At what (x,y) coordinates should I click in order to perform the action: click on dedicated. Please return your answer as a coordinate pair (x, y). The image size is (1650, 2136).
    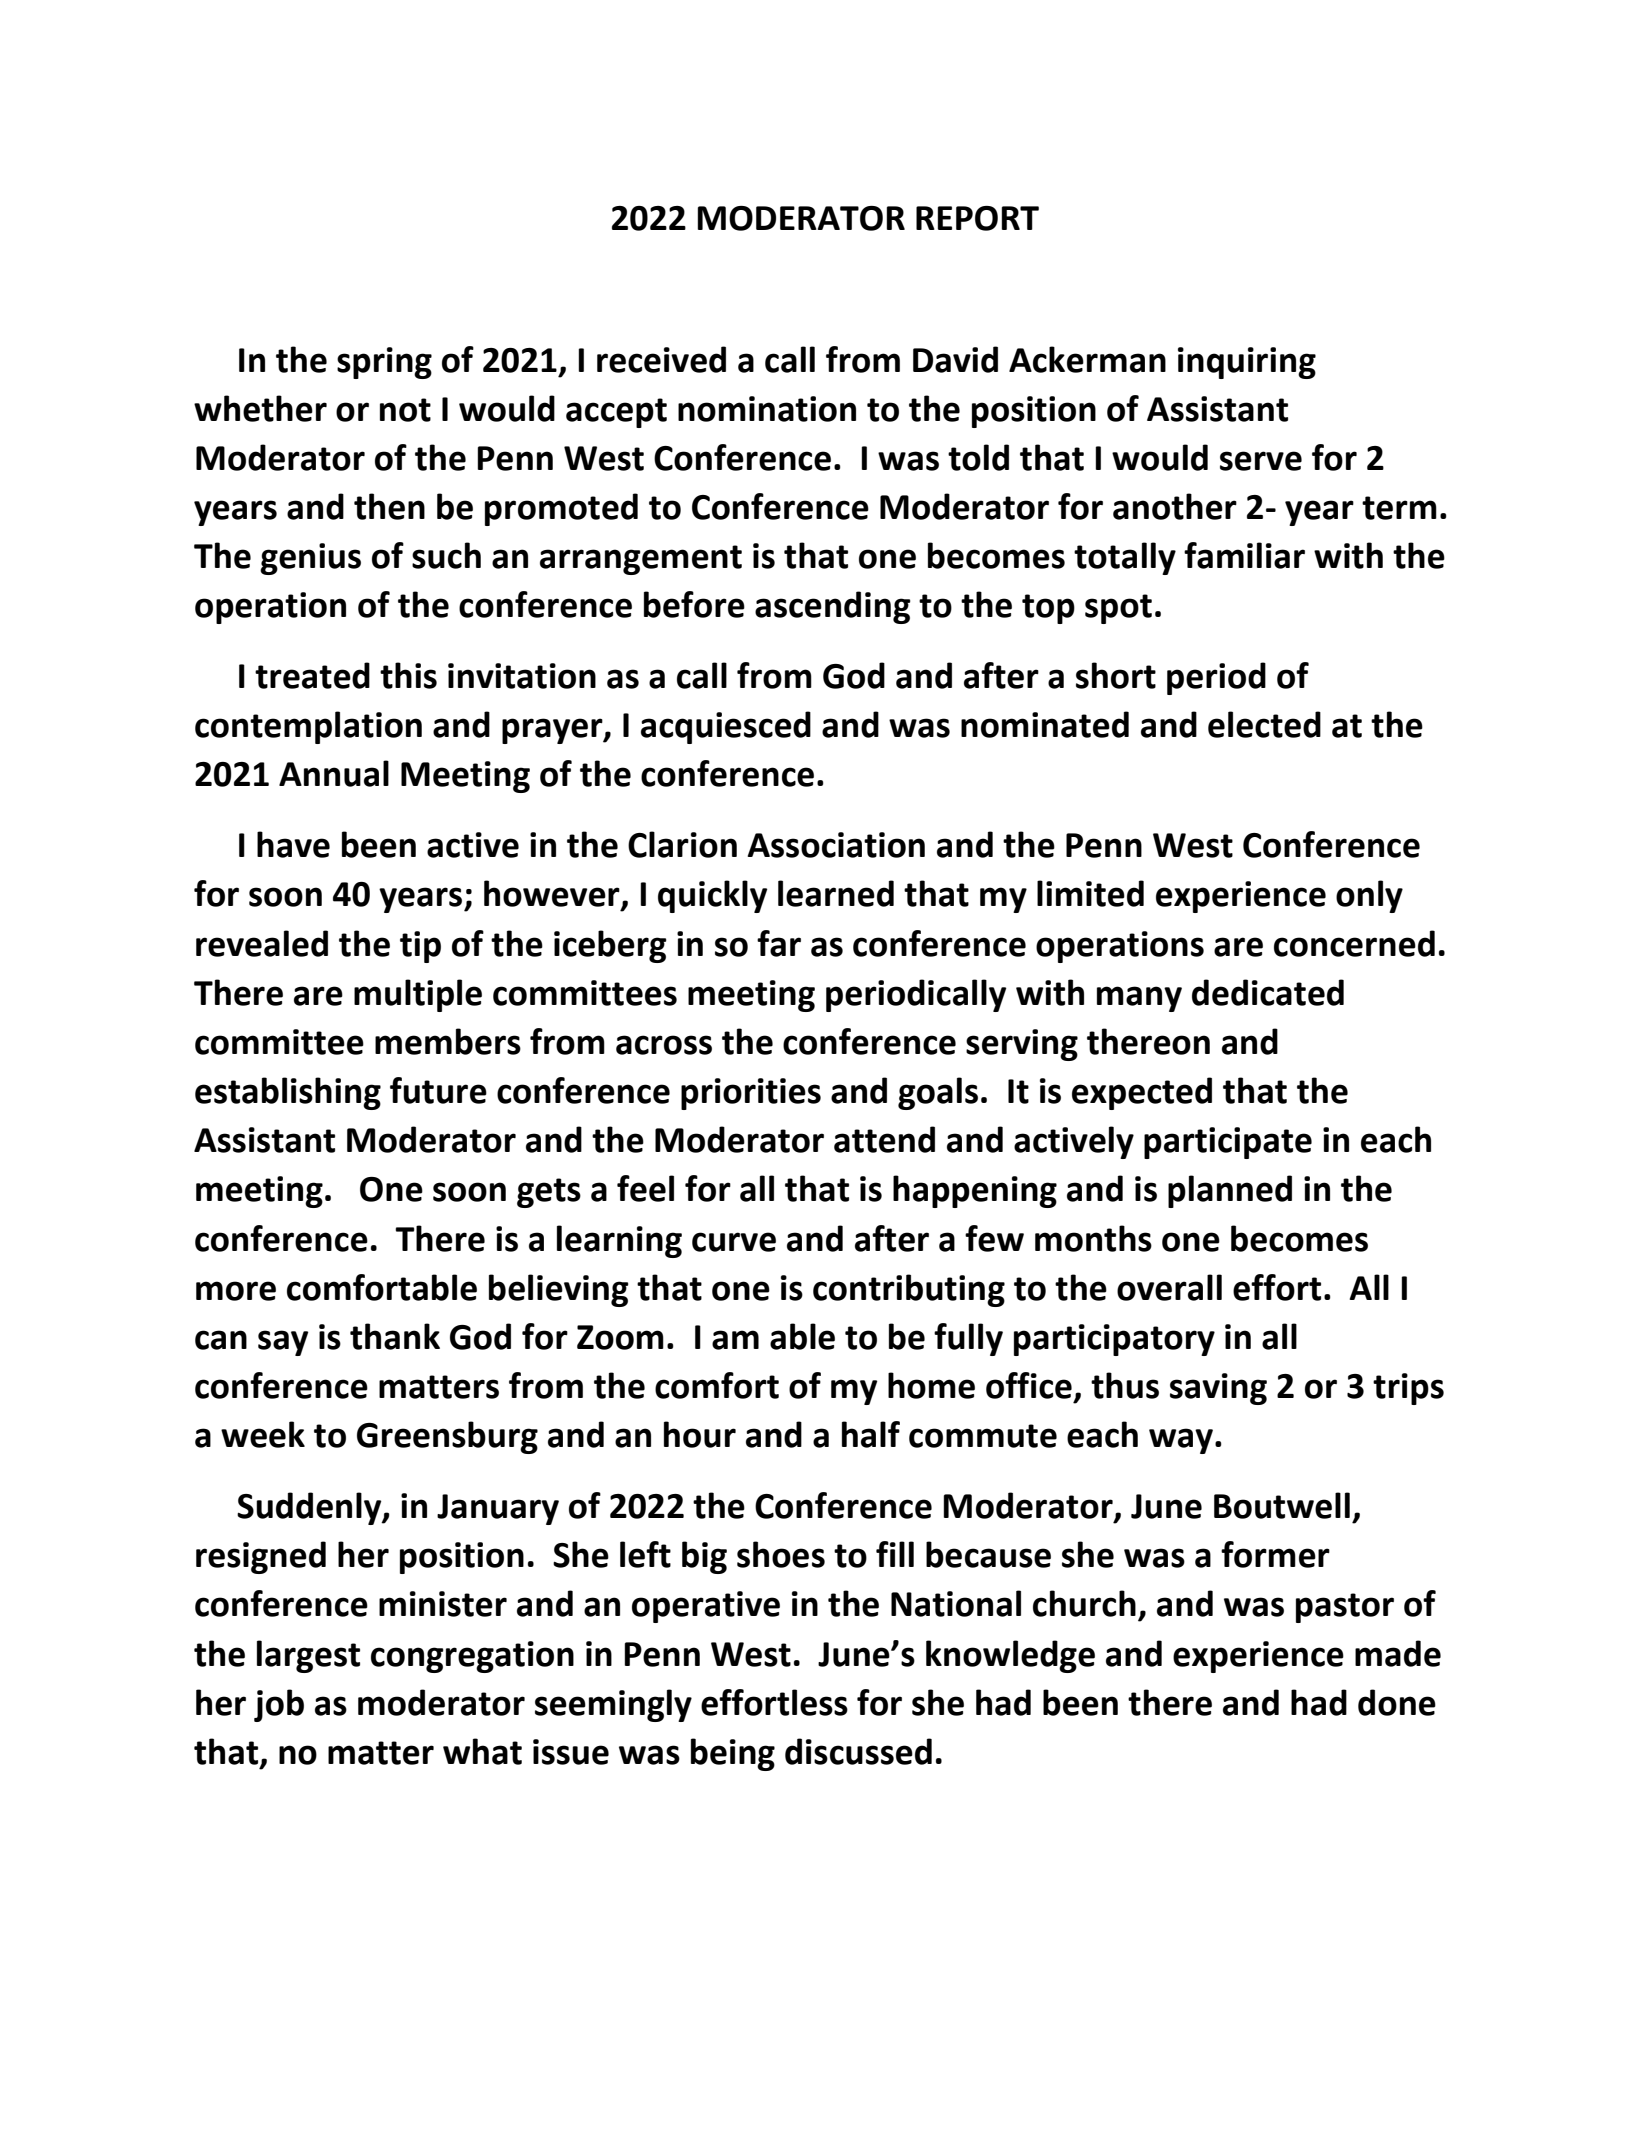
    Looking at the image, I should click on (1268, 992).
